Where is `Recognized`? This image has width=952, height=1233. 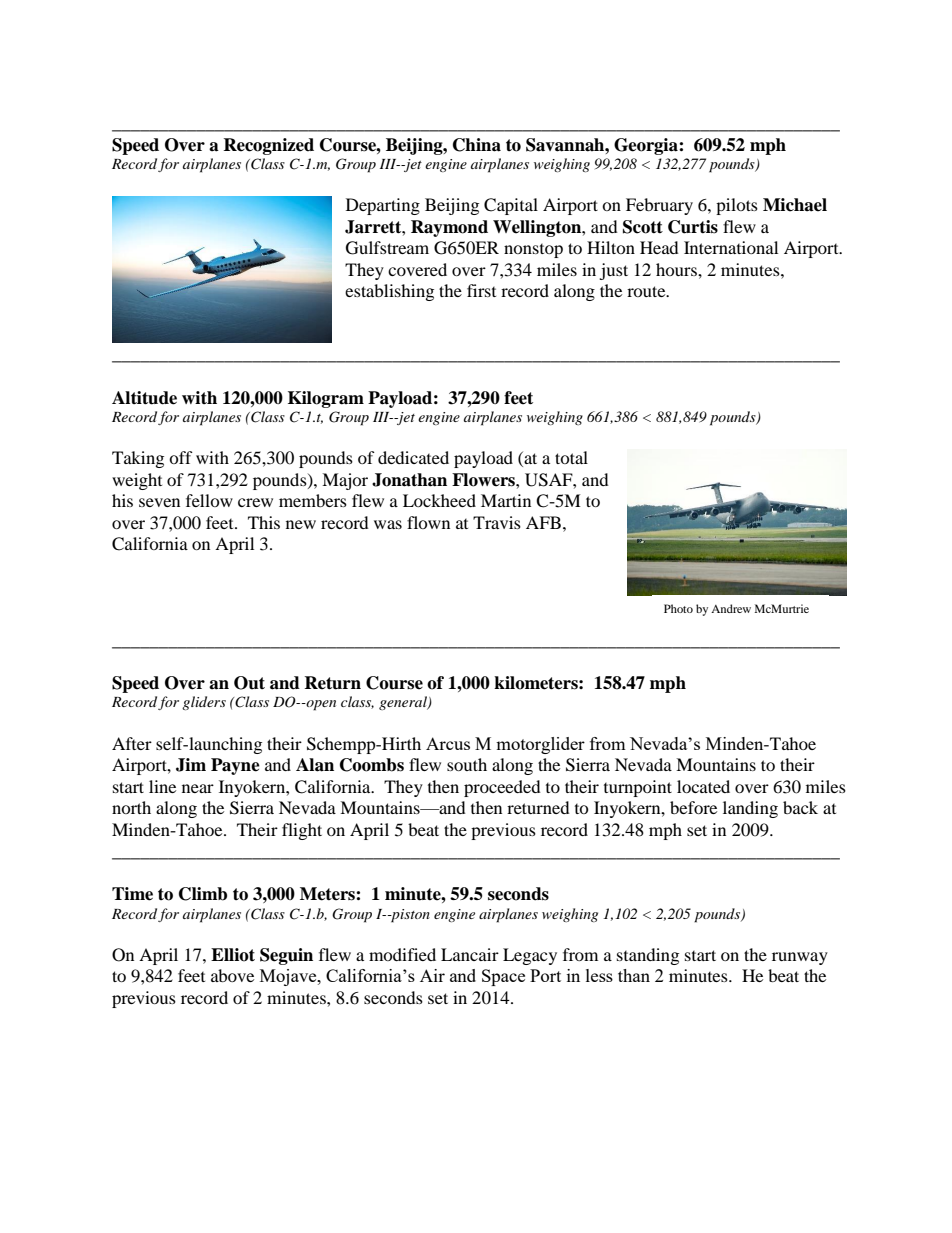 Recognized is located at coordinates (268, 146).
